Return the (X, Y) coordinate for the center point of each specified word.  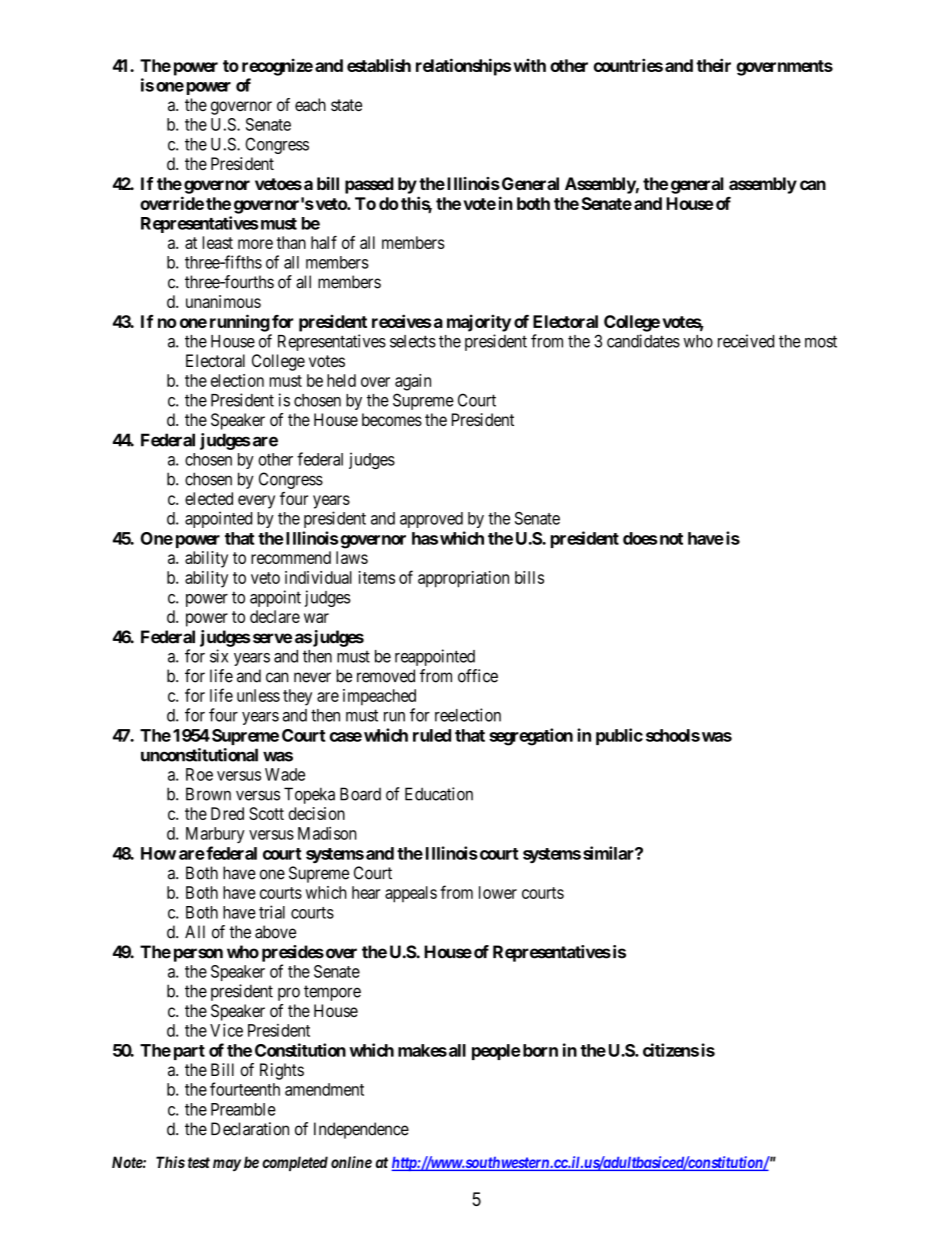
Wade (285, 774)
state (346, 105)
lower (498, 892)
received (746, 341)
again (413, 382)
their (713, 65)
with (529, 65)
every (256, 502)
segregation (531, 737)
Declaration (250, 1129)
